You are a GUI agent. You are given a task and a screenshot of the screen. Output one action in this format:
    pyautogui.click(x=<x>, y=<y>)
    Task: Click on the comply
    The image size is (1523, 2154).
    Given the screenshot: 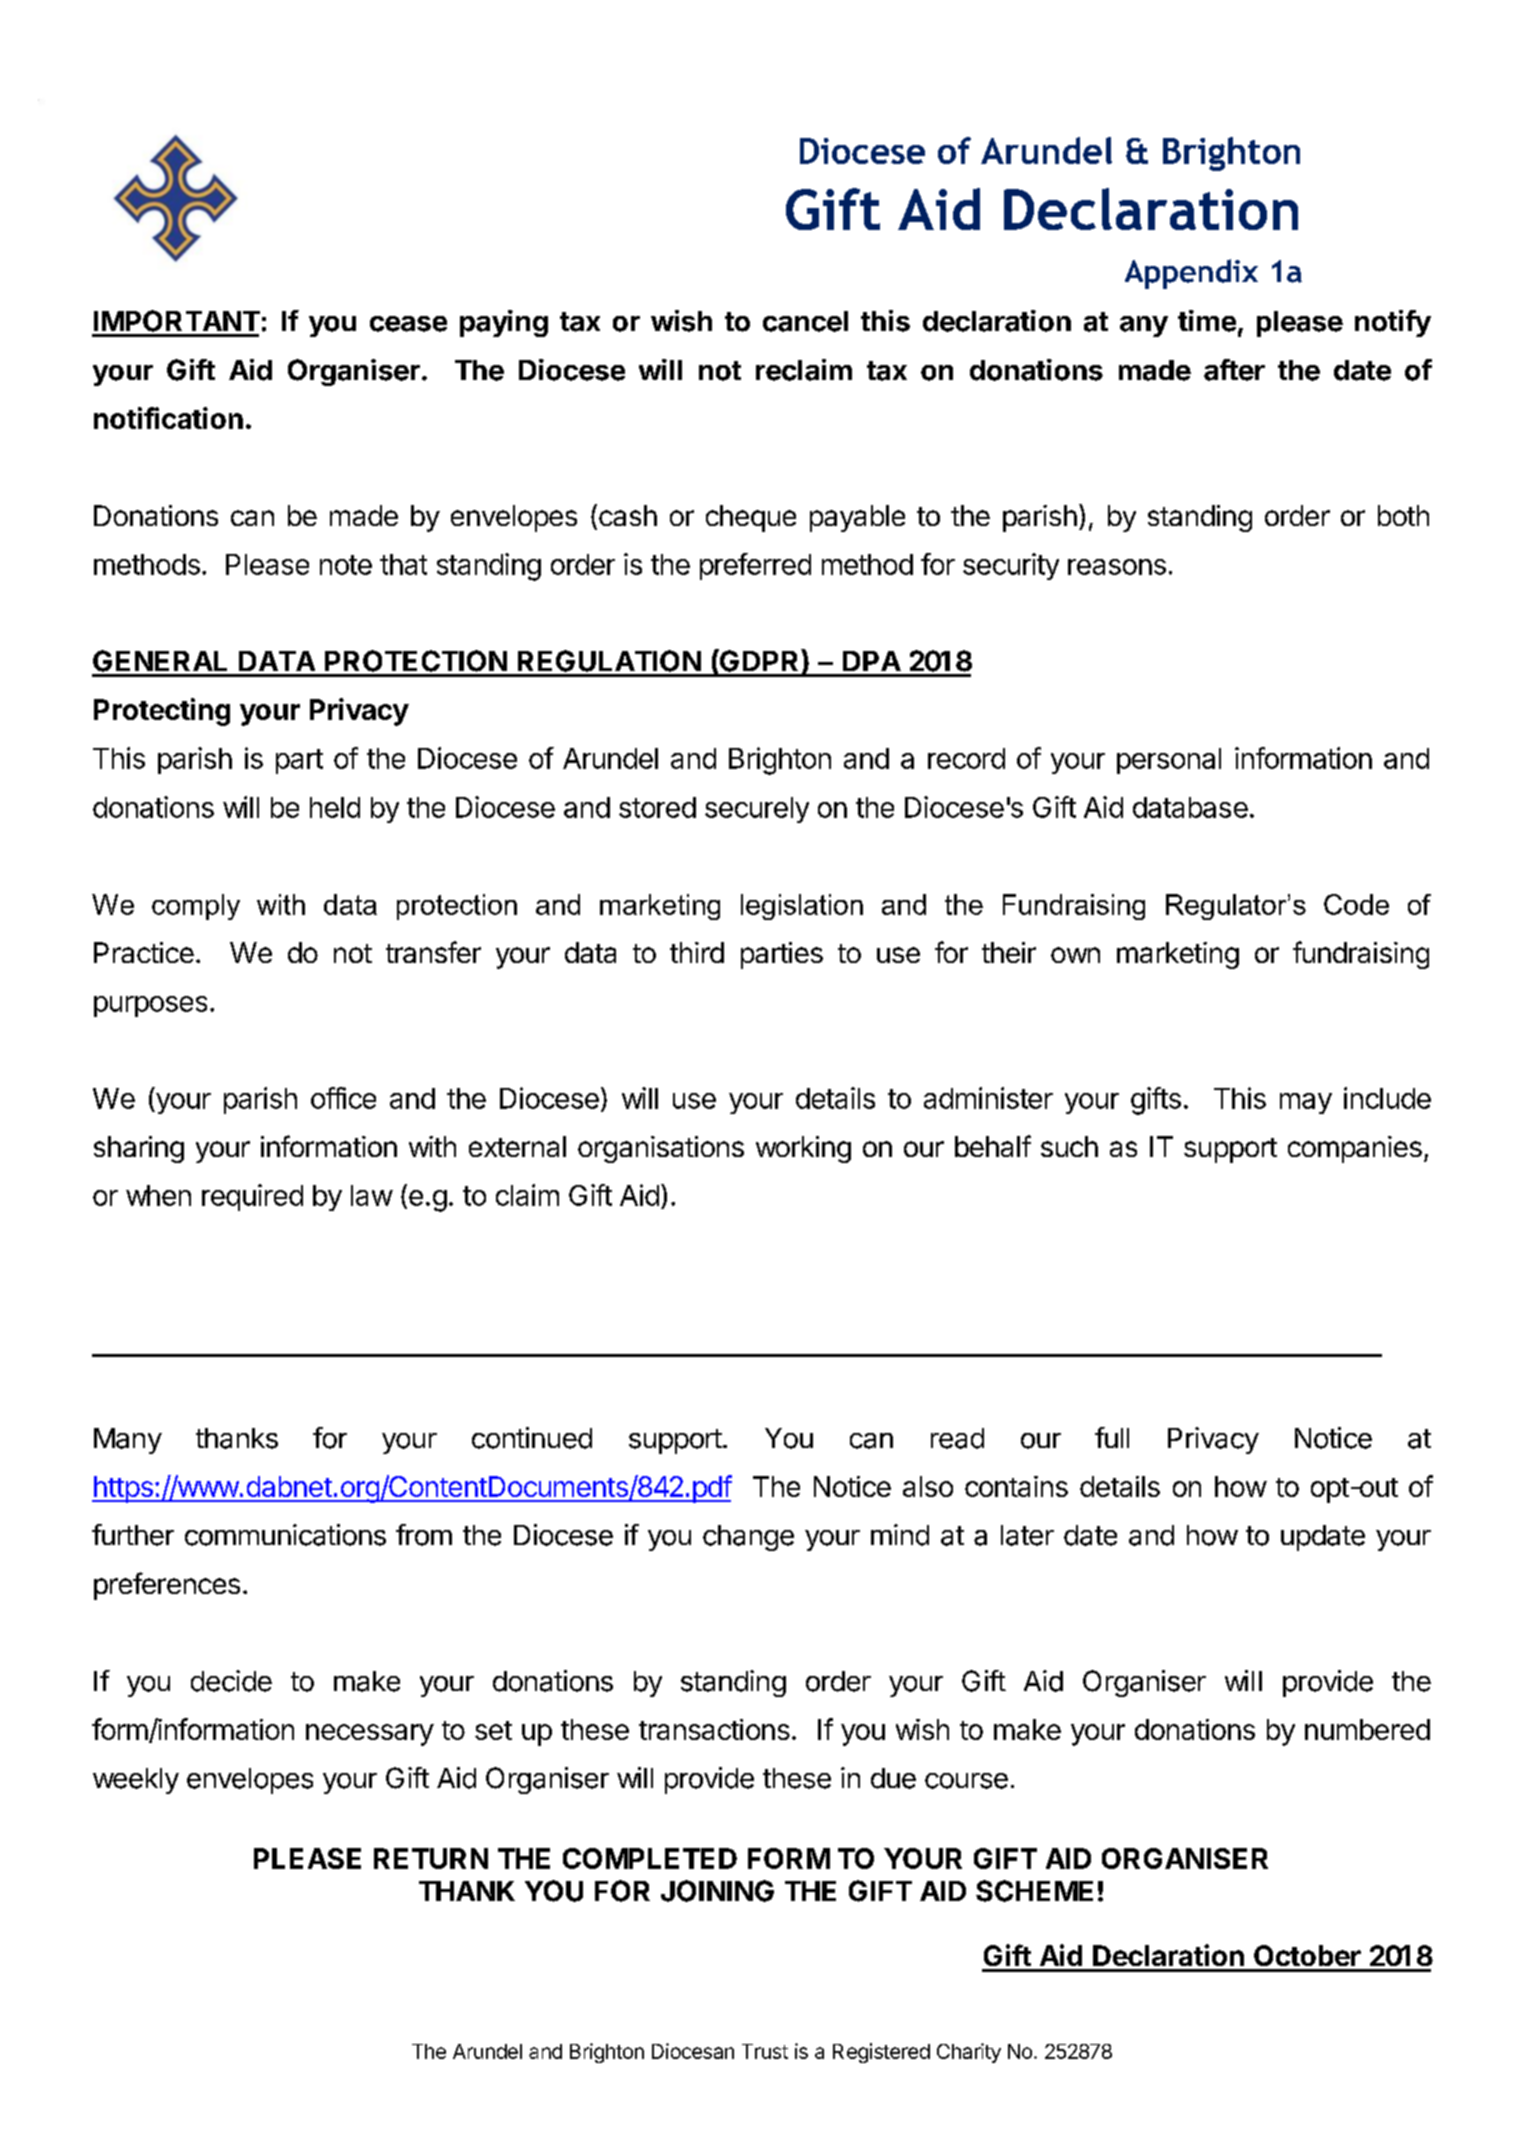 What is the action you would take?
    pyautogui.click(x=196, y=907)
